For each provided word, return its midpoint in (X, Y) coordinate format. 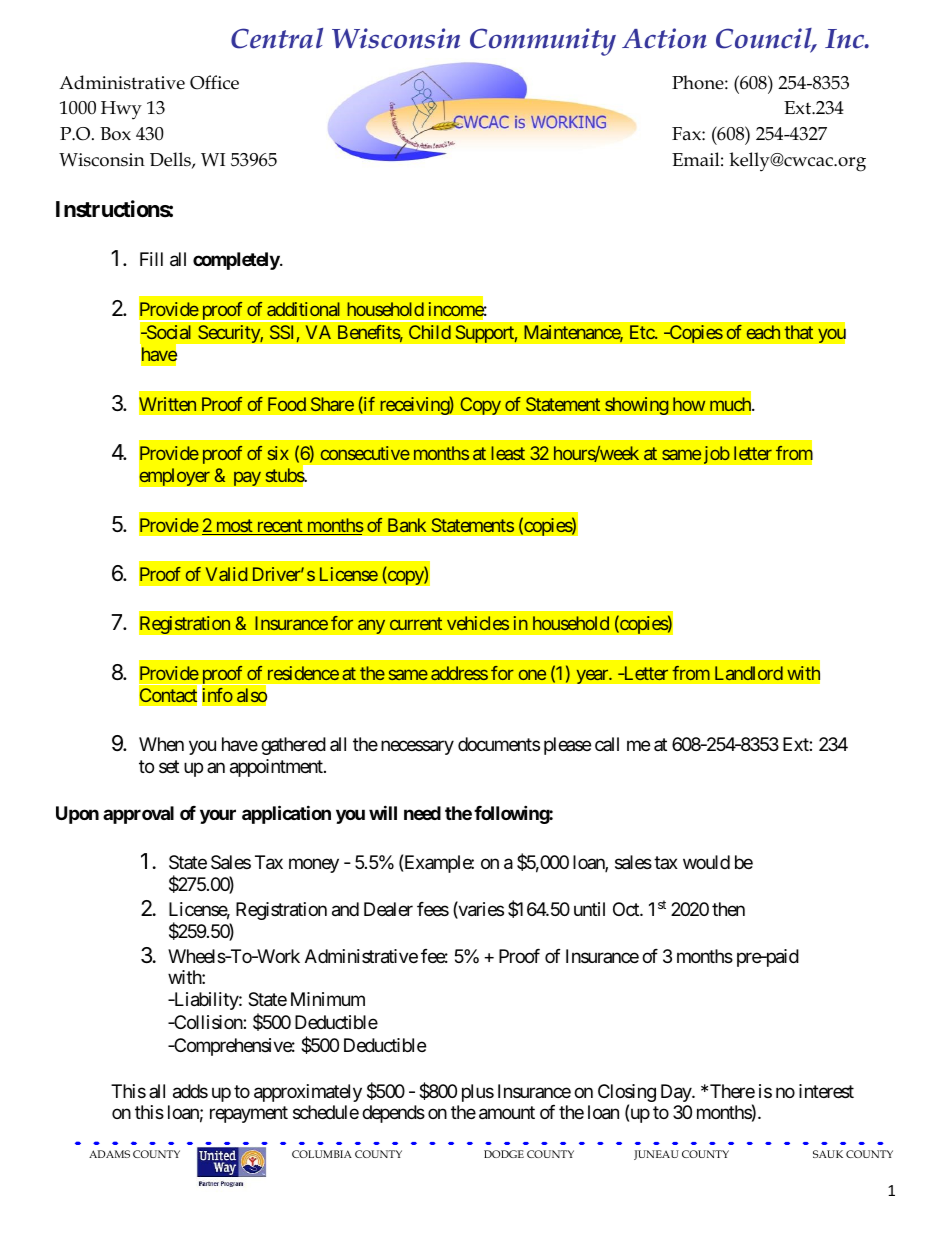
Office (214, 82)
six (278, 453)
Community (543, 42)
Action (664, 38)
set (169, 767)
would (706, 862)
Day (677, 1093)
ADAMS (109, 1154)
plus (478, 1093)
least (508, 453)
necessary (417, 748)
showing (637, 406)
